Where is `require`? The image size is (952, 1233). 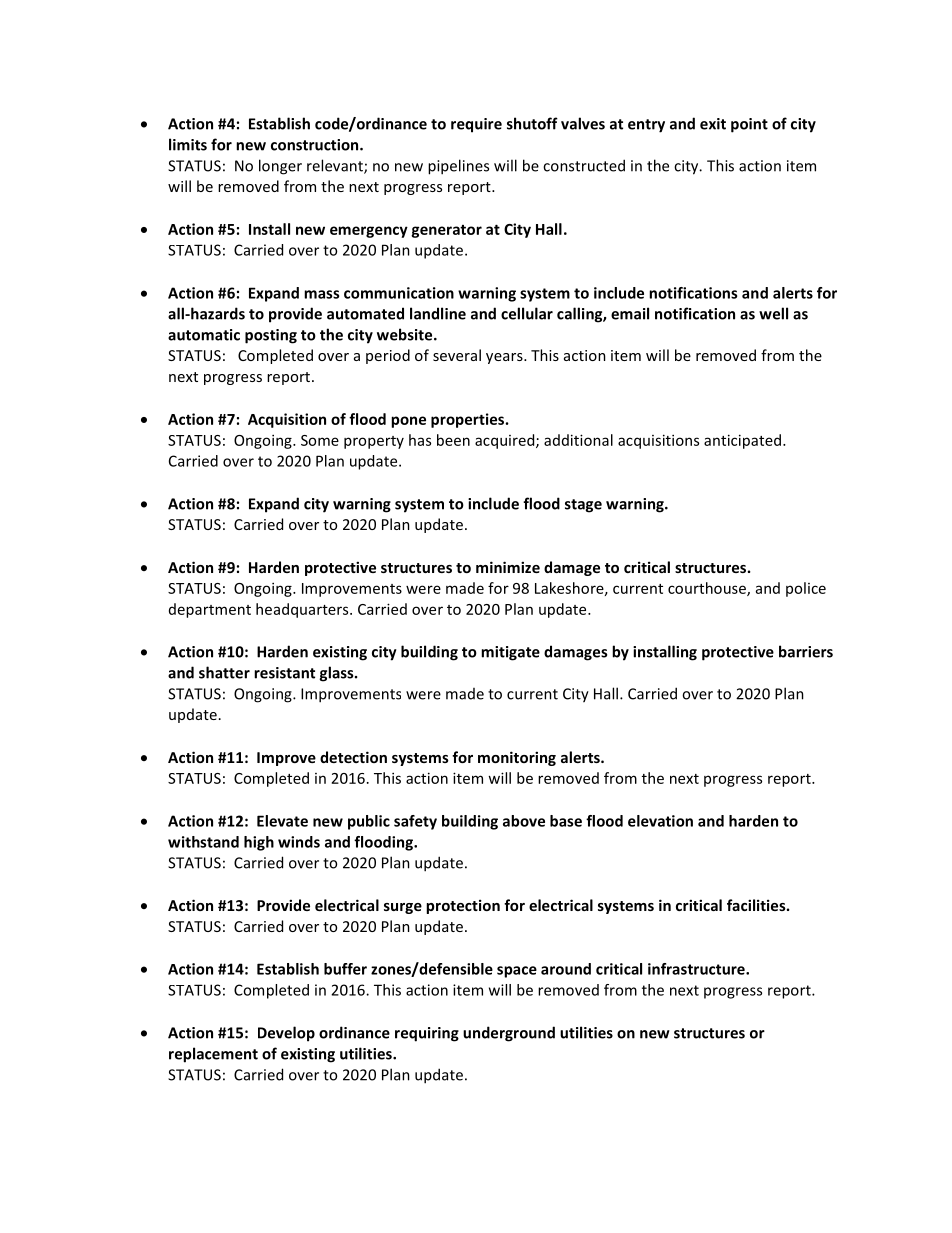
require is located at coordinates (476, 125).
